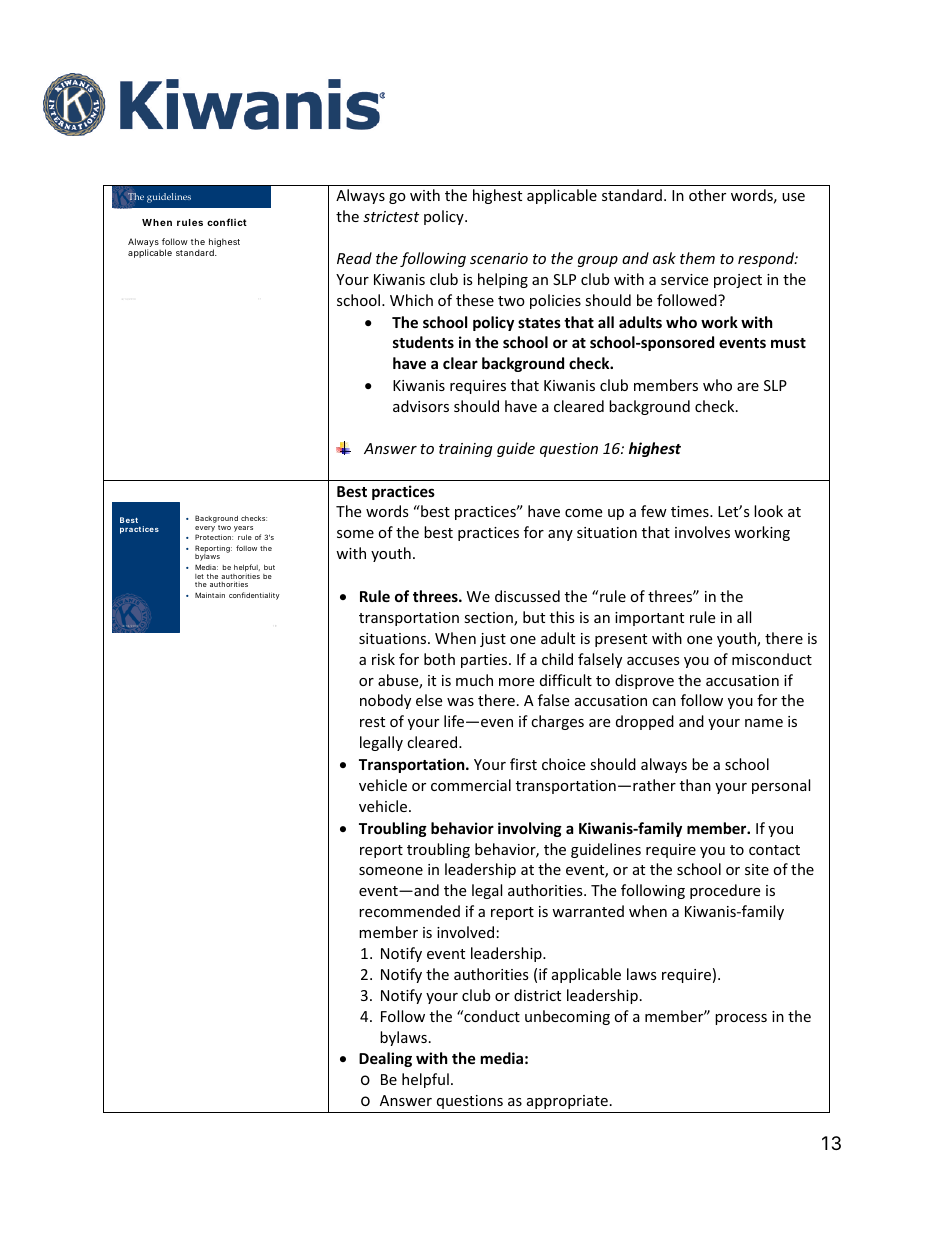 Image resolution: width=952 pixels, height=1233 pixels. What do you see at coordinates (691, 511) in the image?
I see `times` at bounding box center [691, 511].
